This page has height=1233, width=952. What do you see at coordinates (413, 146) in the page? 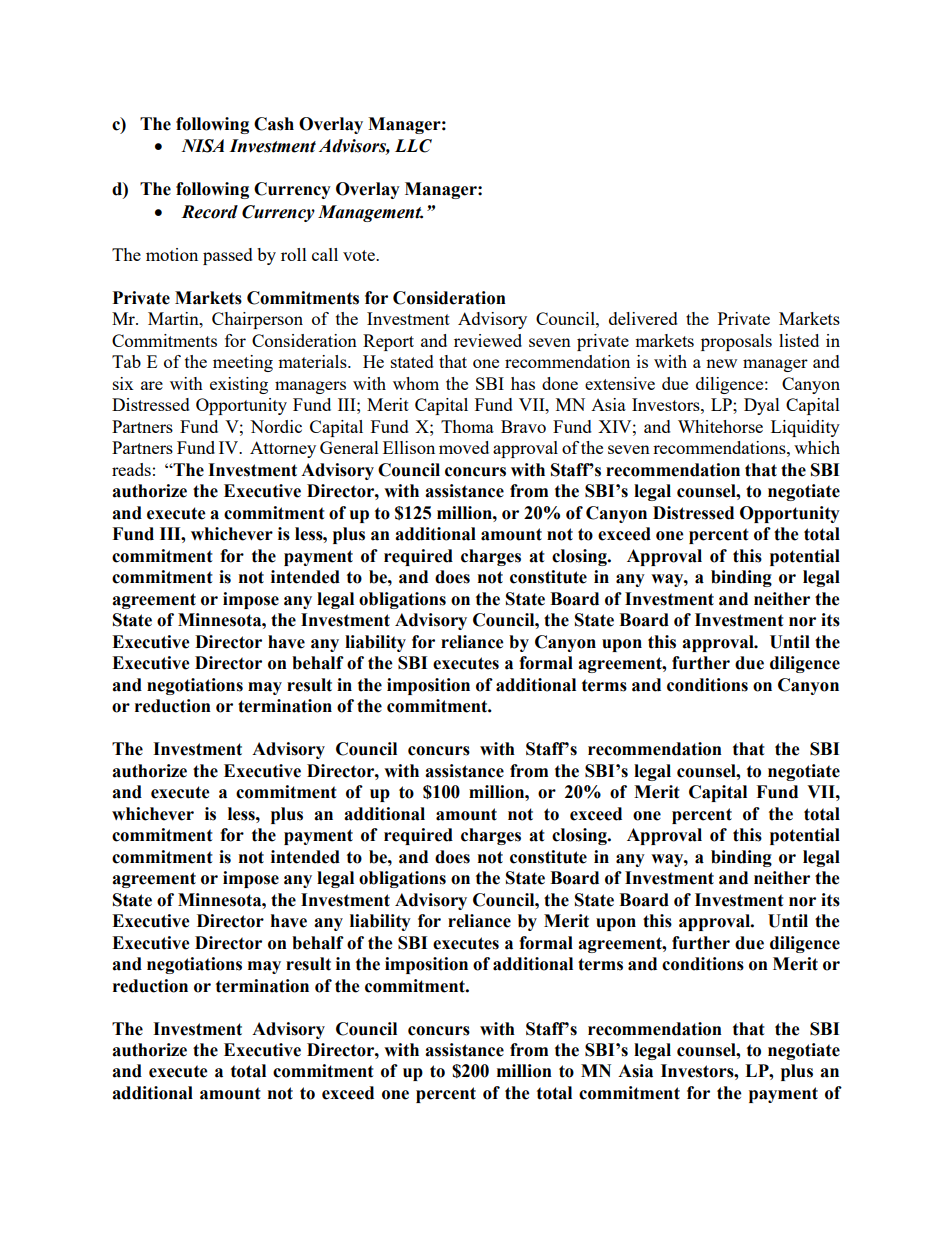
I see `LLC` at bounding box center [413, 146].
